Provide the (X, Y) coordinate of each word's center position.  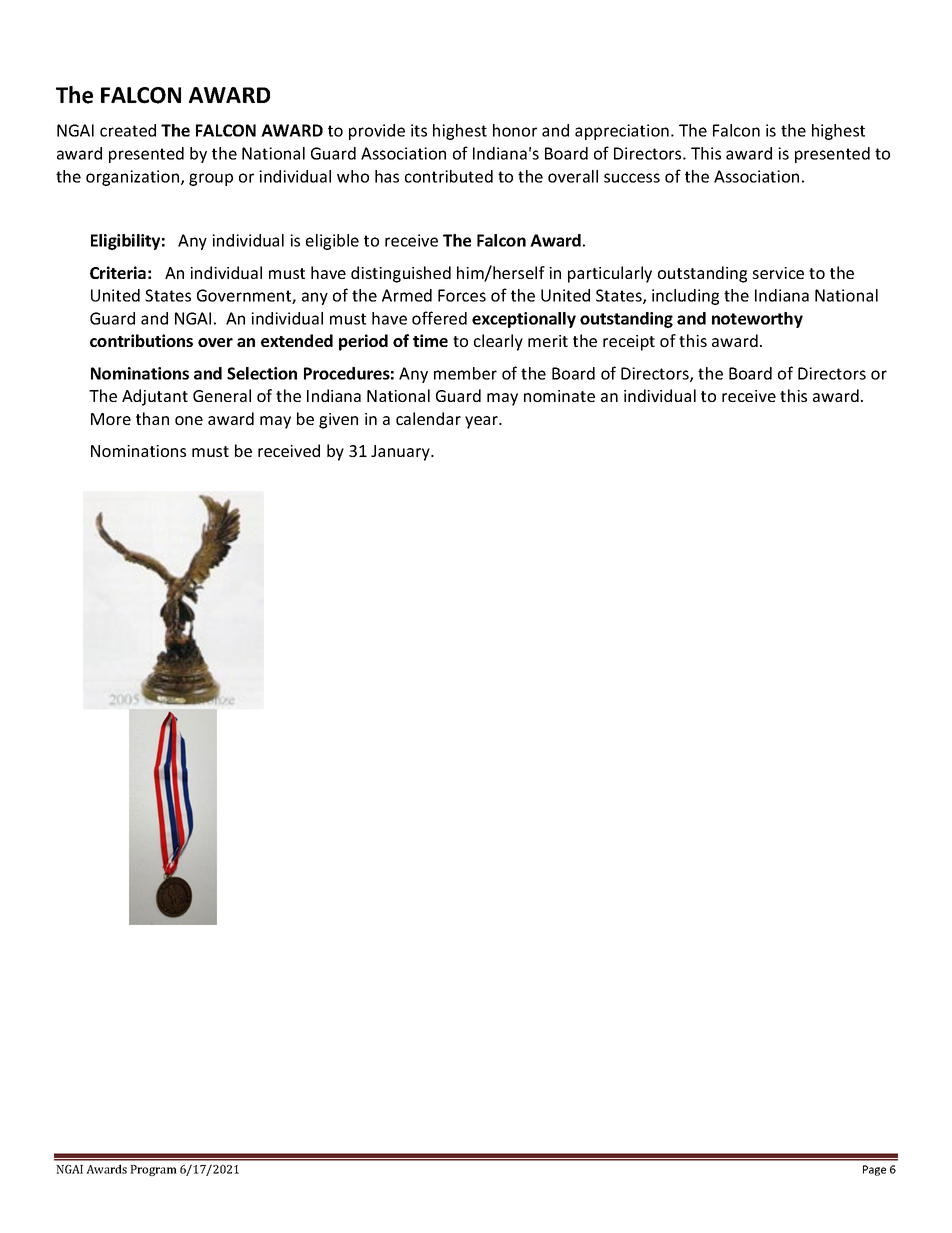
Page (874, 1170)
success (632, 178)
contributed (449, 176)
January (401, 453)
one (189, 420)
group (211, 179)
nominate (559, 396)
